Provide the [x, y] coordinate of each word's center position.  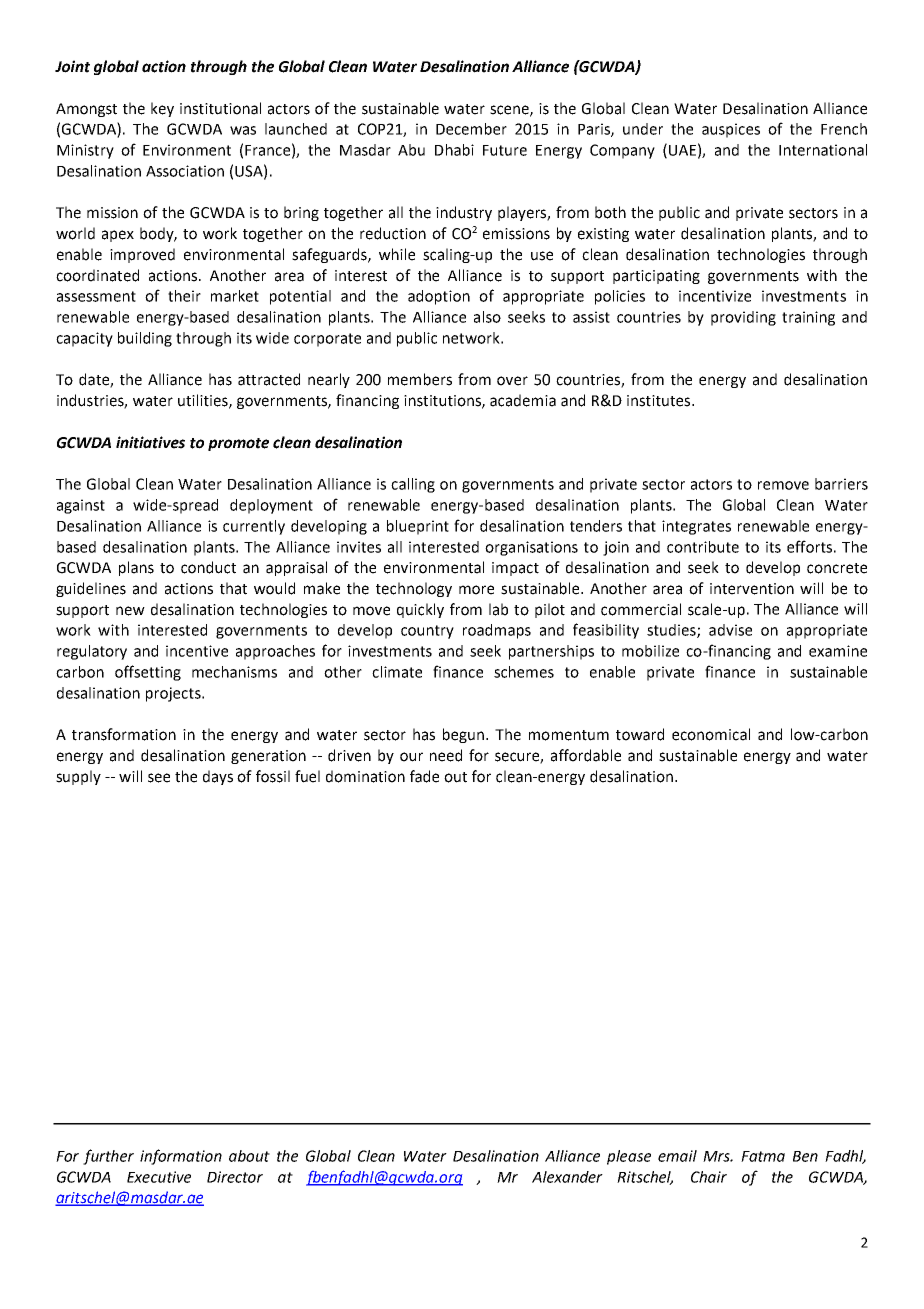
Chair [709, 1177]
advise [730, 630]
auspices [731, 130]
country [427, 632]
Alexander [567, 1177]
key [162, 109]
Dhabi [454, 150]
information [181, 1157]
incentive [197, 651]
